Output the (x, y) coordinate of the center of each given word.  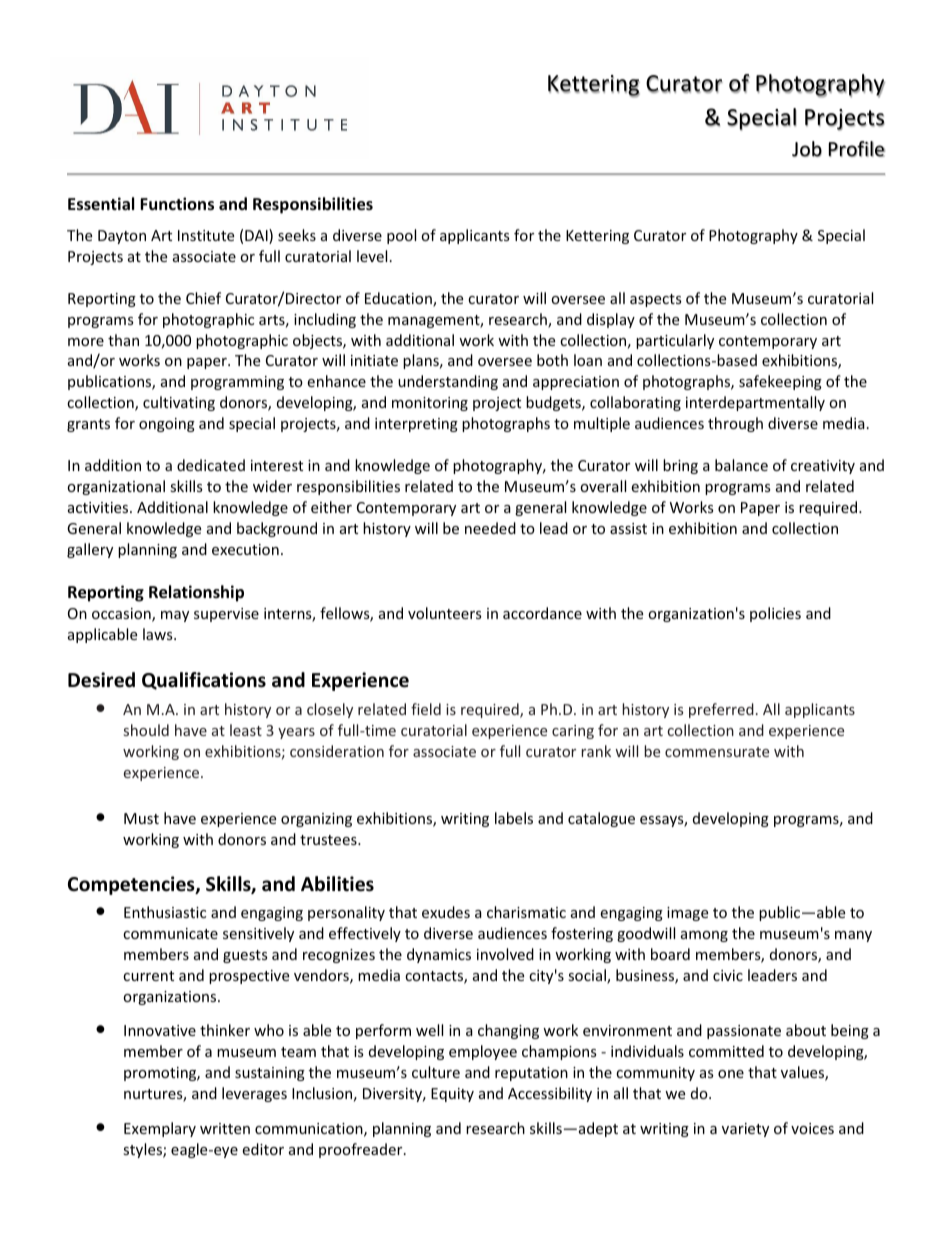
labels (514, 818)
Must (141, 818)
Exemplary (160, 1129)
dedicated (211, 465)
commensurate (717, 752)
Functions (177, 204)
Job (807, 149)
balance (741, 465)
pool (401, 236)
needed (490, 528)
